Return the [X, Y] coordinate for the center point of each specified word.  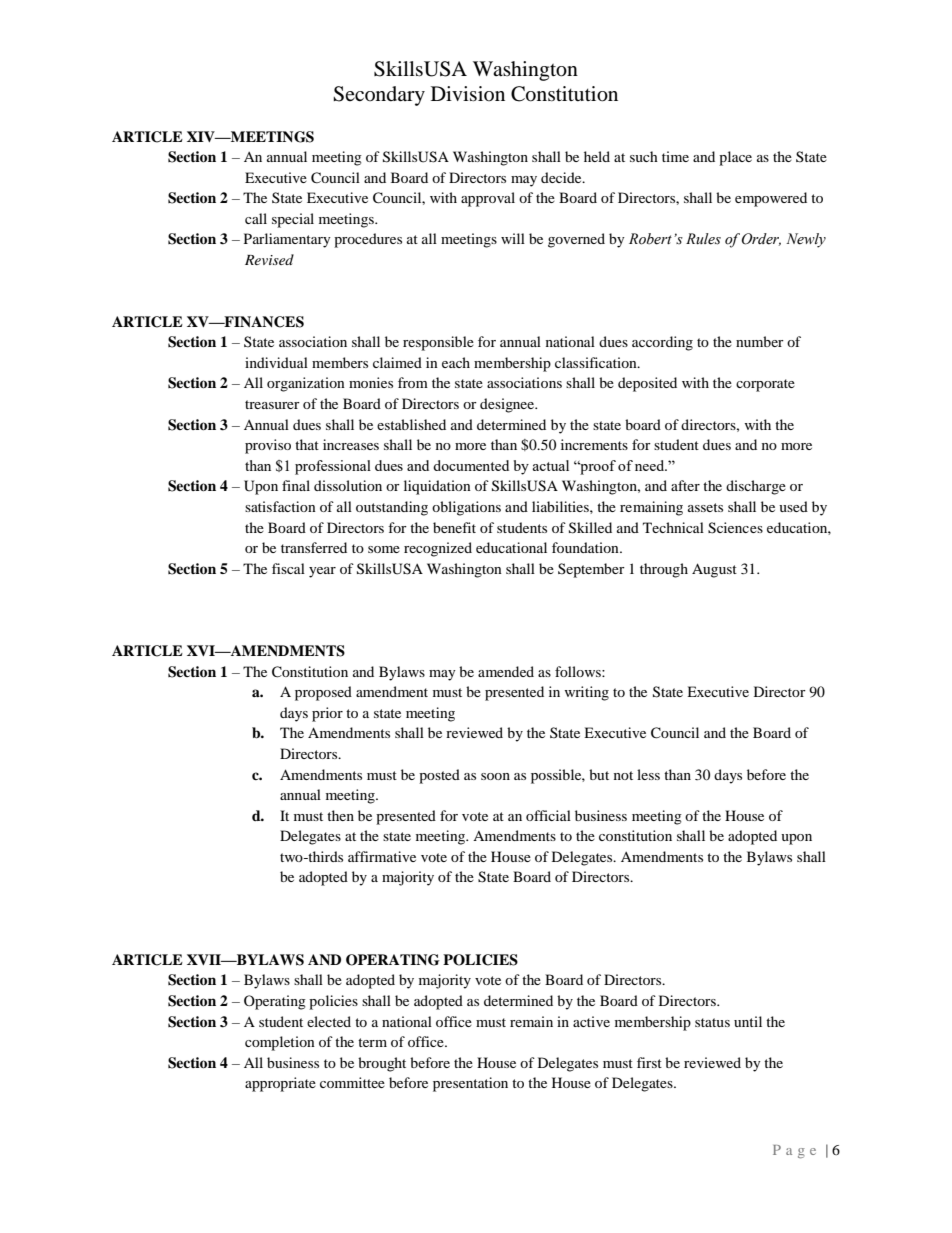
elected [329, 1021]
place [735, 158]
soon [495, 776]
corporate [765, 385]
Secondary [379, 96]
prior [327, 714]
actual [550, 465]
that [307, 444]
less [648, 774]
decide [562, 177]
